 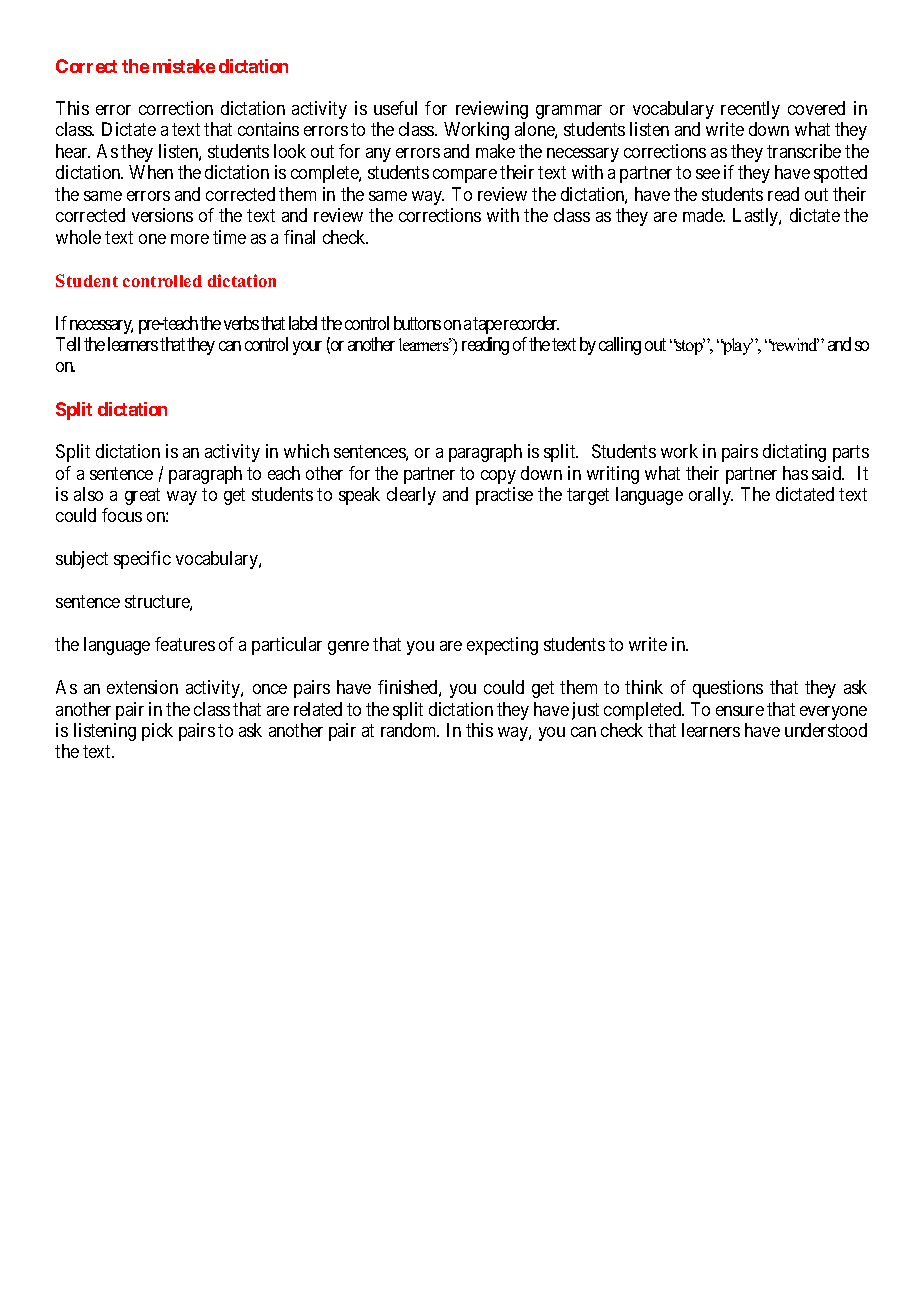 What do you see at coordinates (162, 281) in the page?
I see `controlled` at bounding box center [162, 281].
